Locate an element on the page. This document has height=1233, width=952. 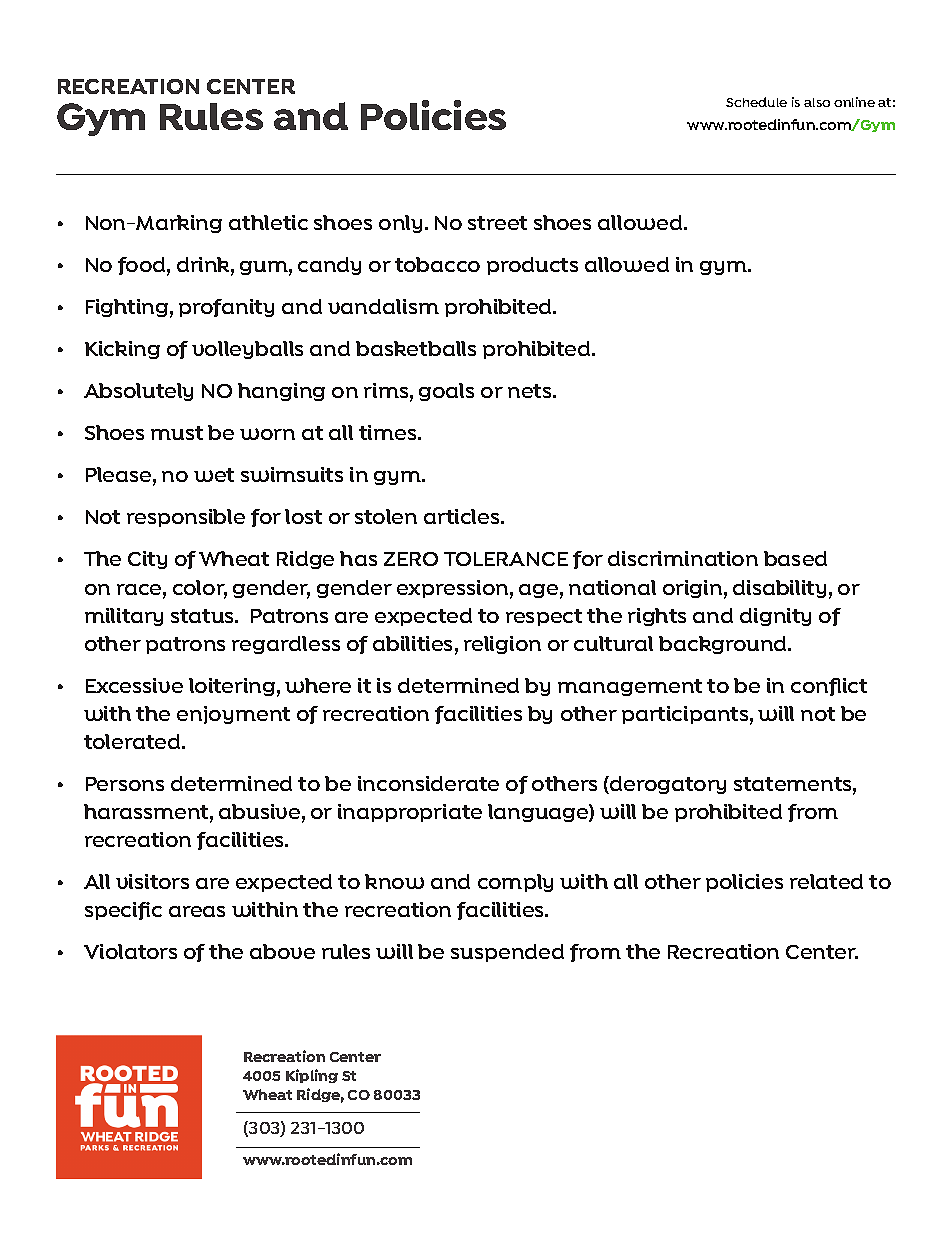
based is located at coordinates (795, 558).
